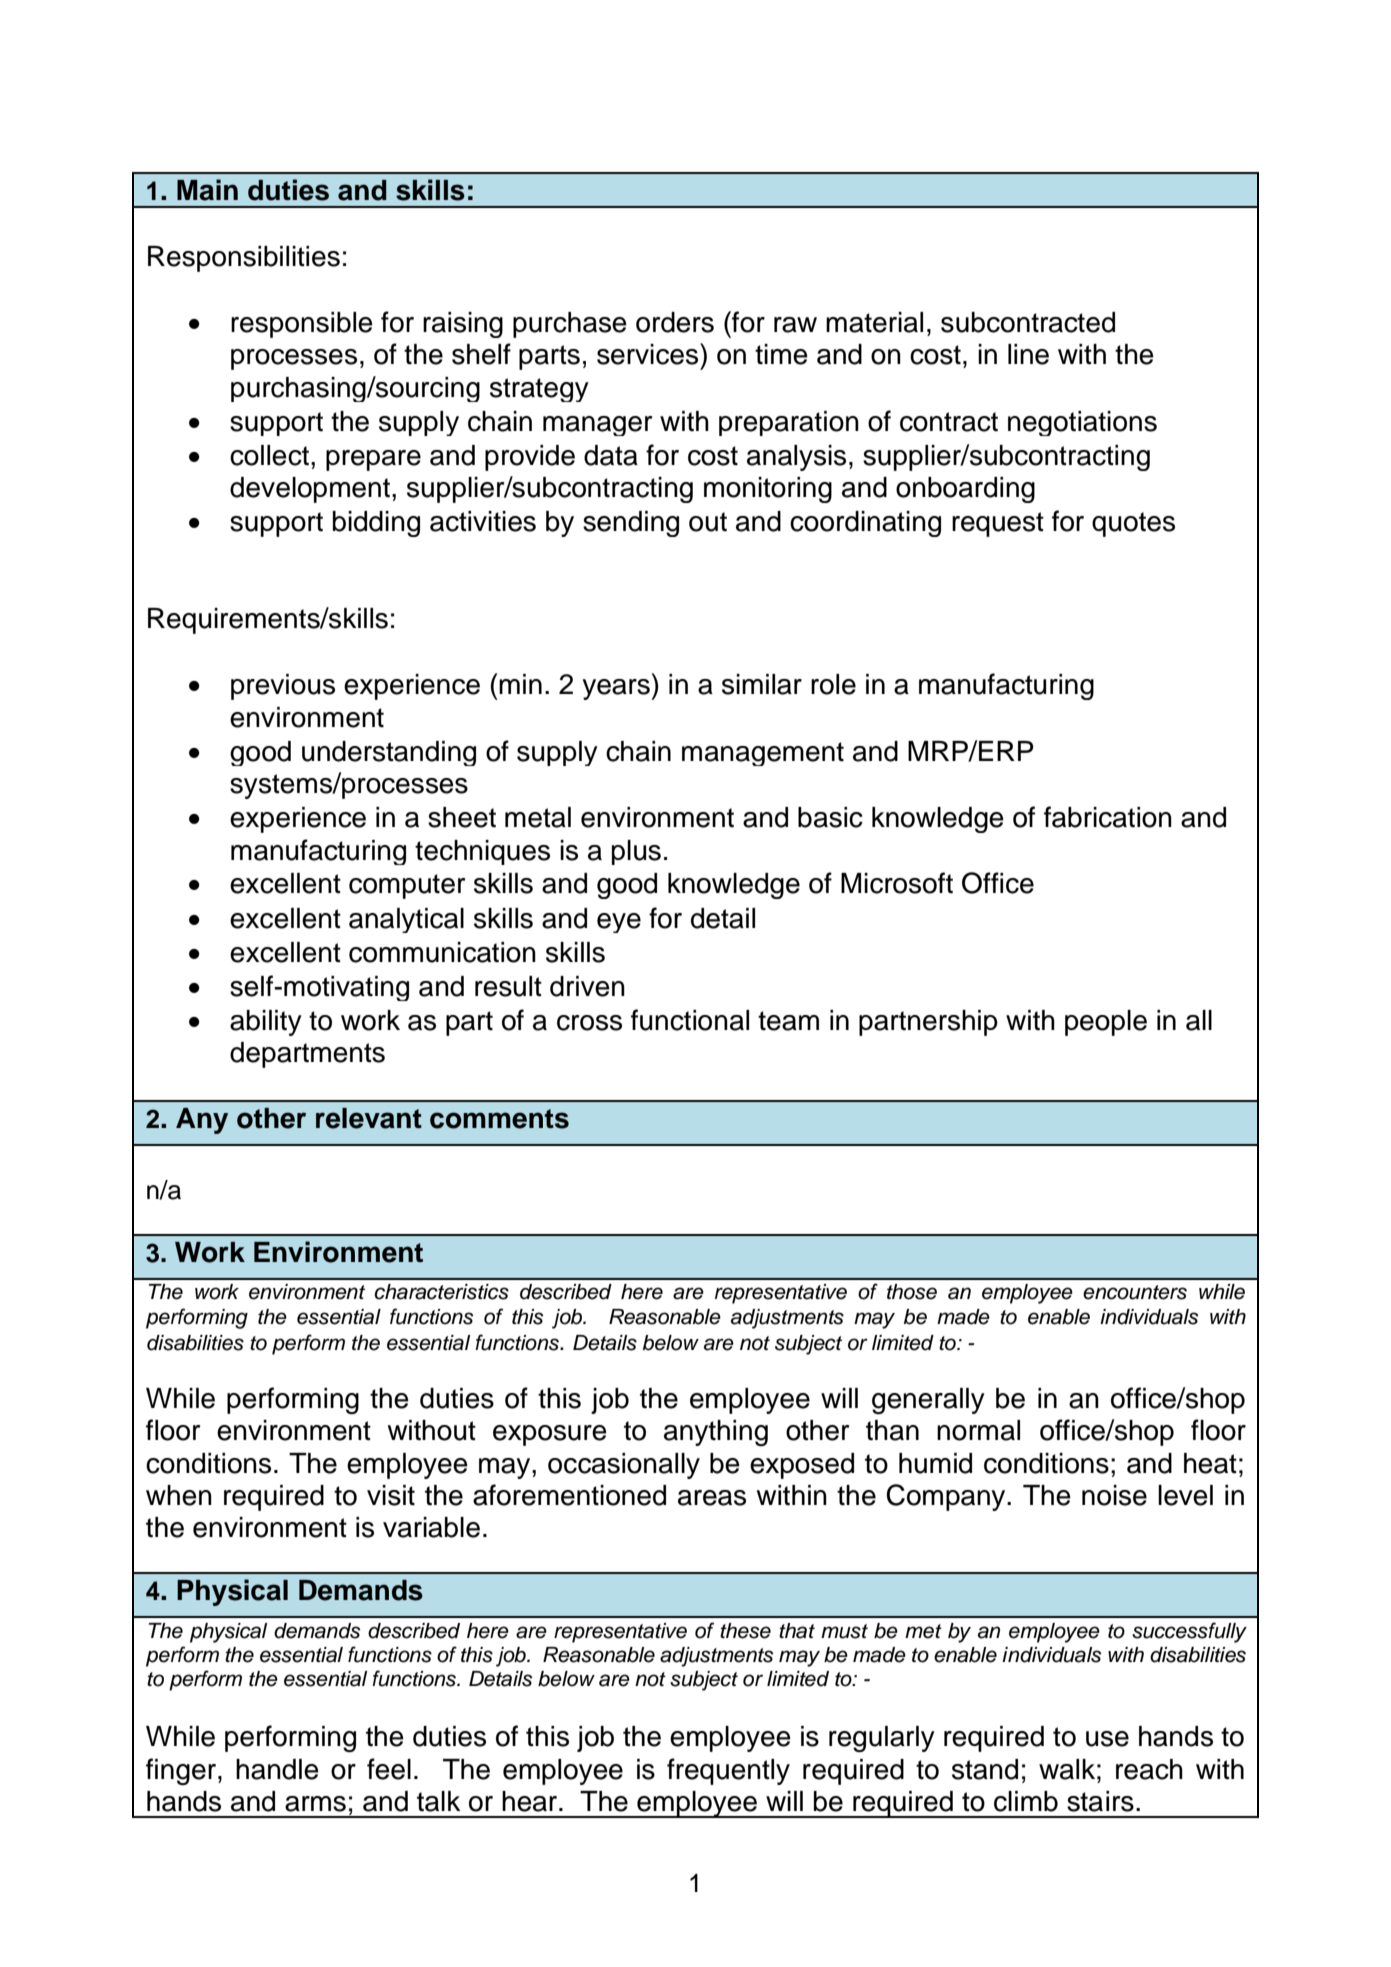 The width and height of the document is (1391, 1967). Describe the element at coordinates (1107, 1739) in the document. I see `use` at that location.
